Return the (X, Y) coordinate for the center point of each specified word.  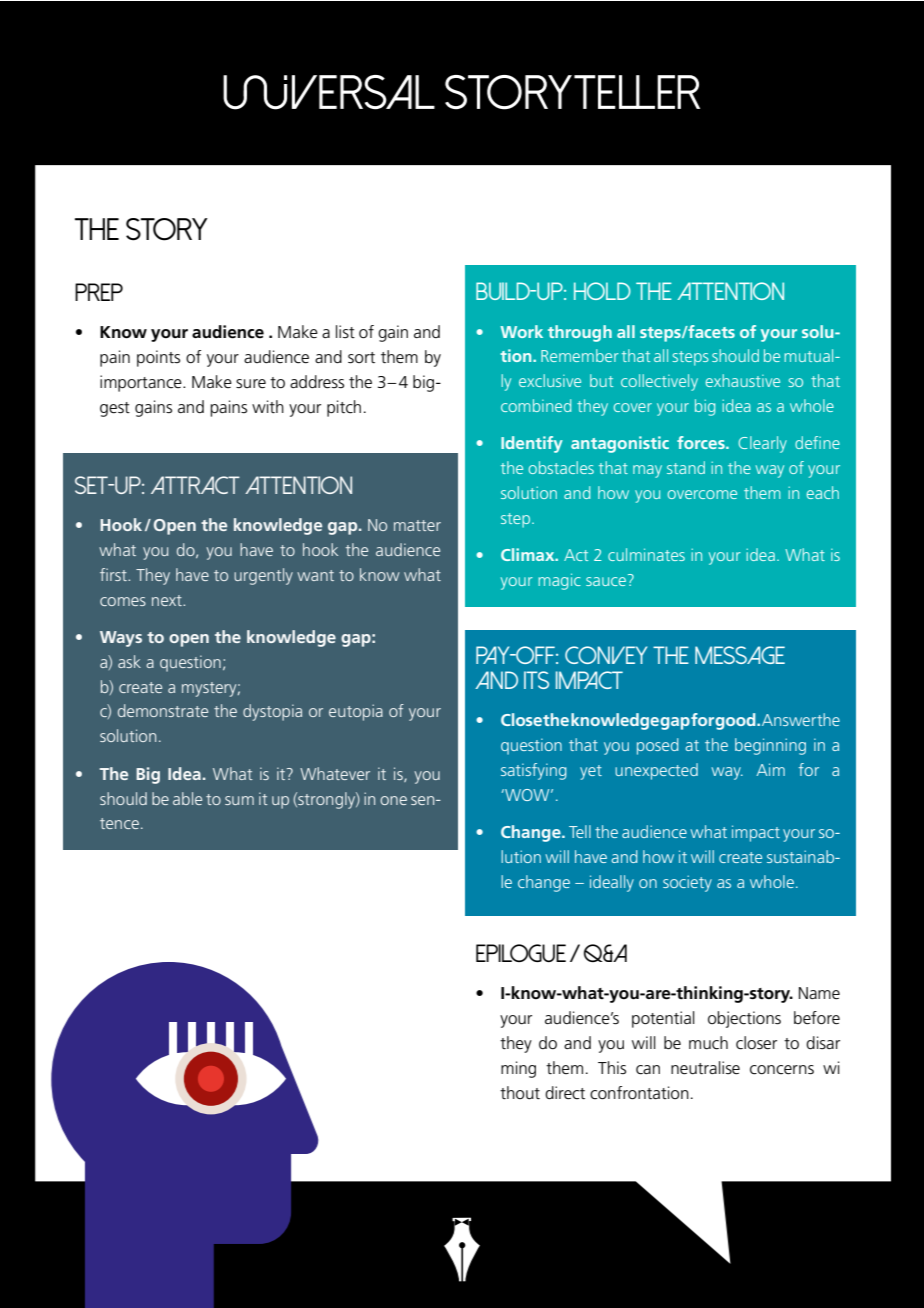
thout (520, 1093)
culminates (646, 554)
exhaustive (743, 380)
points (158, 358)
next (168, 600)
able (187, 798)
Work (521, 331)
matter (417, 525)
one (393, 800)
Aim (770, 769)
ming (518, 1069)
